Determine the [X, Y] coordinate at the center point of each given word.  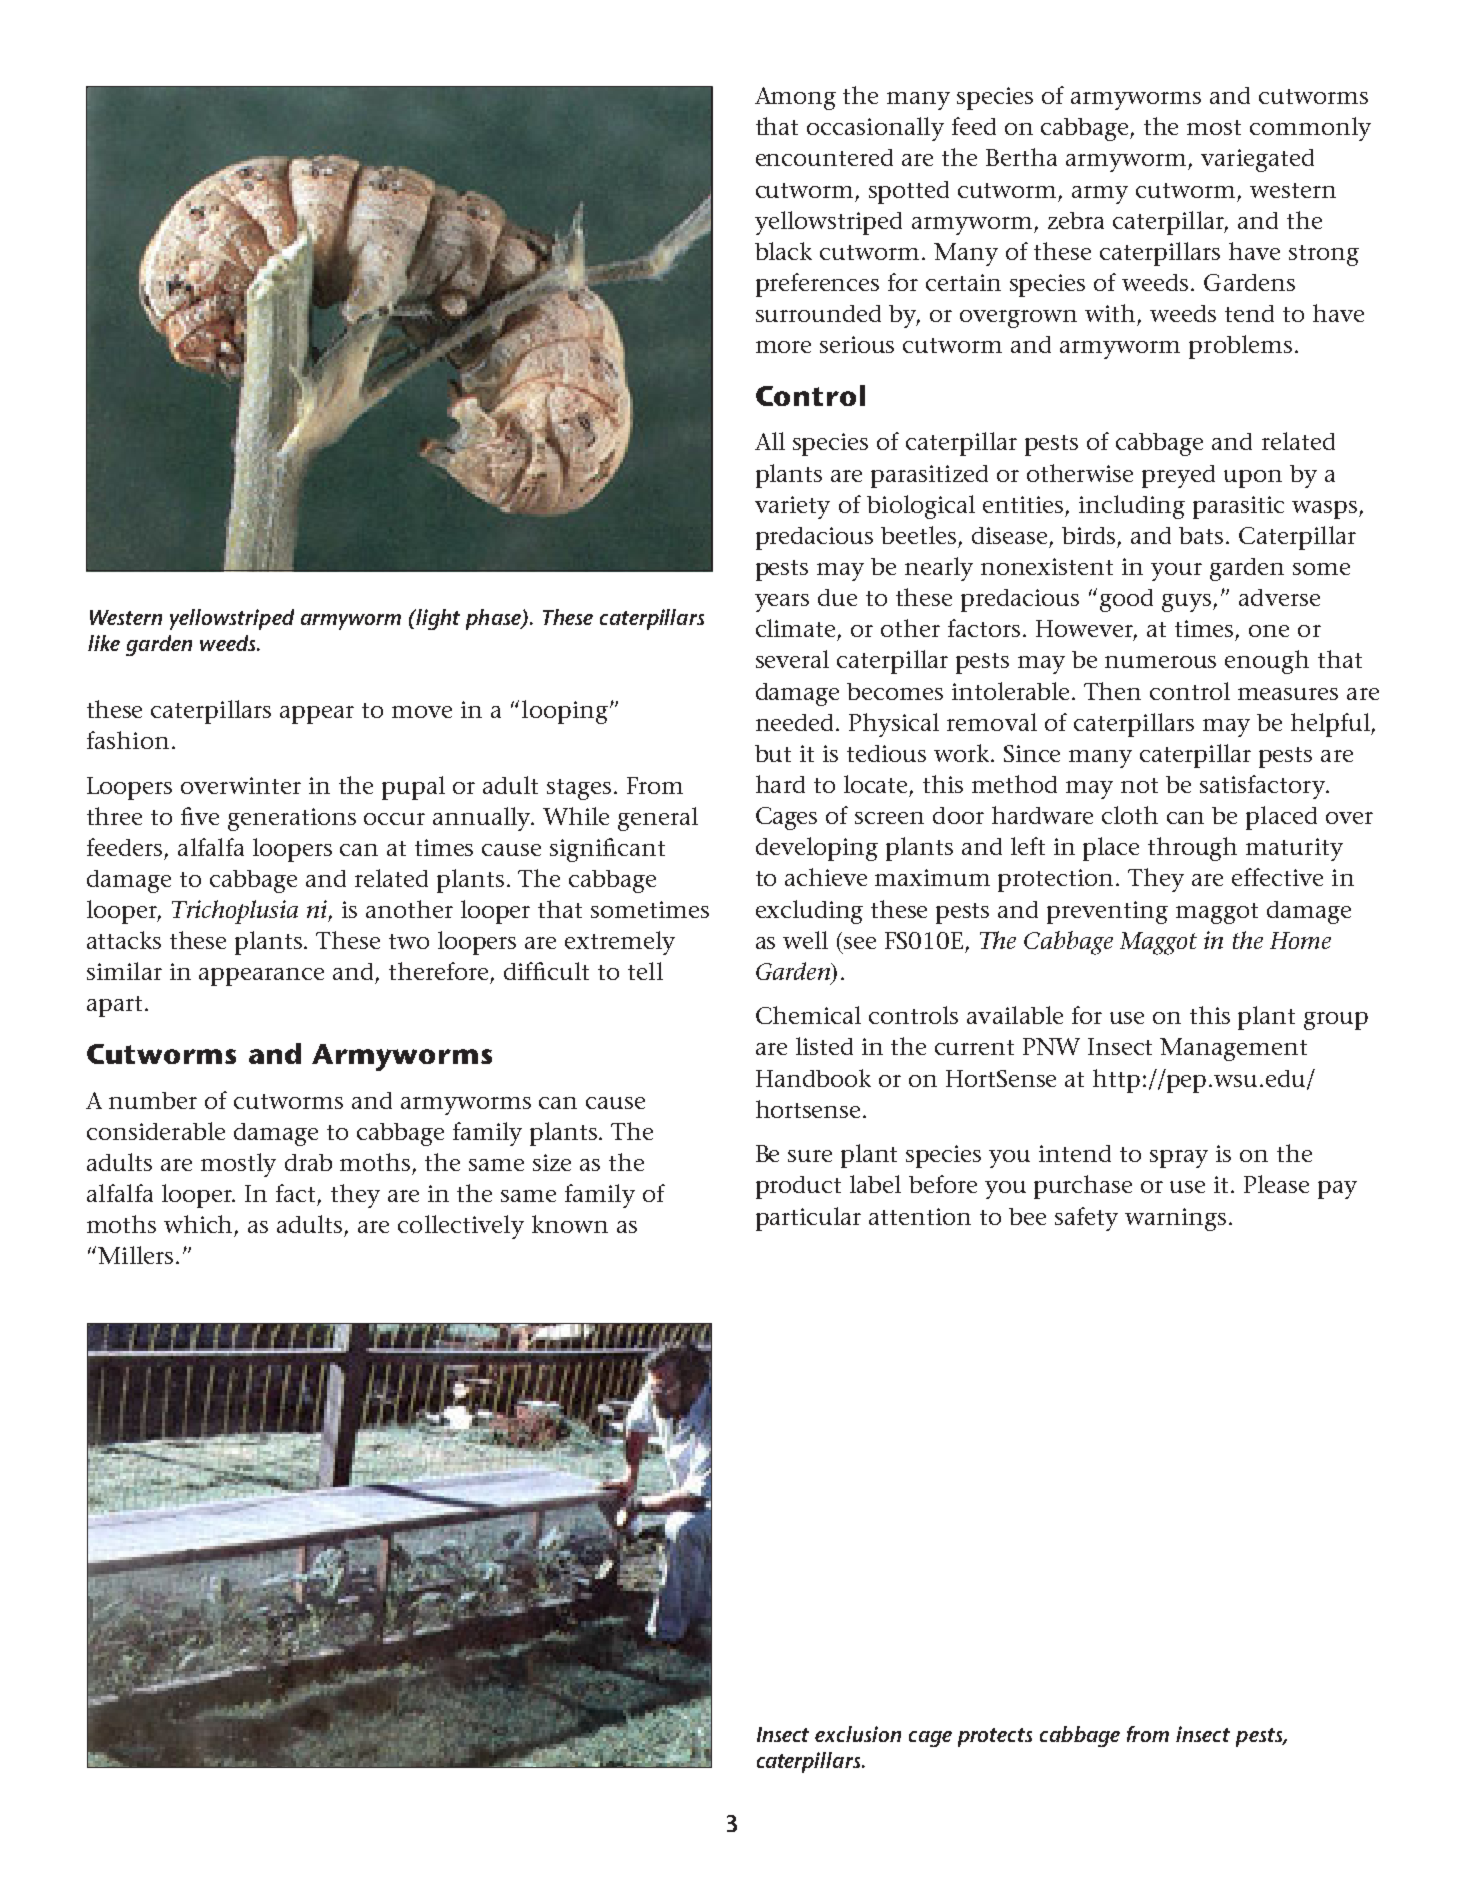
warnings [1175, 1219]
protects [995, 1737]
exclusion [858, 1734]
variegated [1257, 160]
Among [795, 98]
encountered [824, 157]
